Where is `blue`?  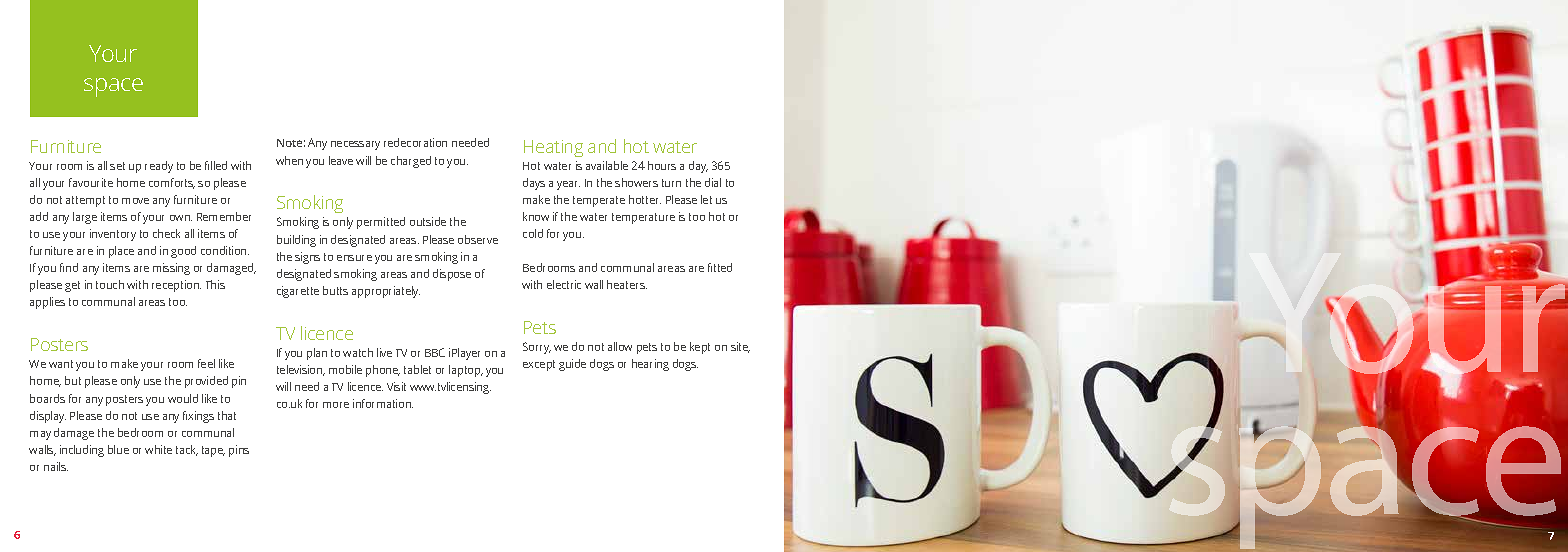 blue is located at coordinates (118, 449).
